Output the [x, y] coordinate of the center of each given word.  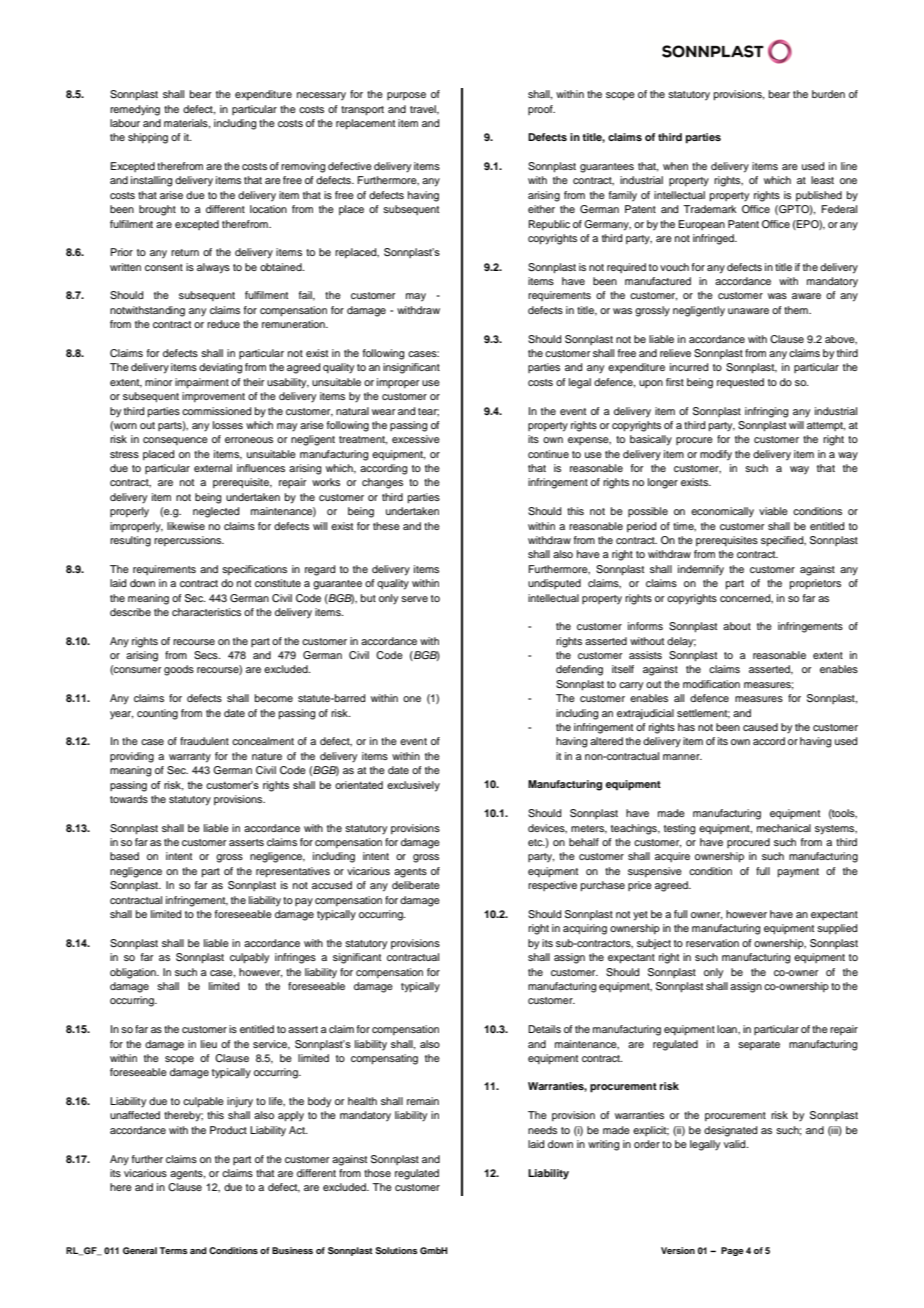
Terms [173, 1250]
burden [828, 94]
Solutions [396, 1250]
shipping [148, 138]
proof [541, 110]
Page [732, 1251]
